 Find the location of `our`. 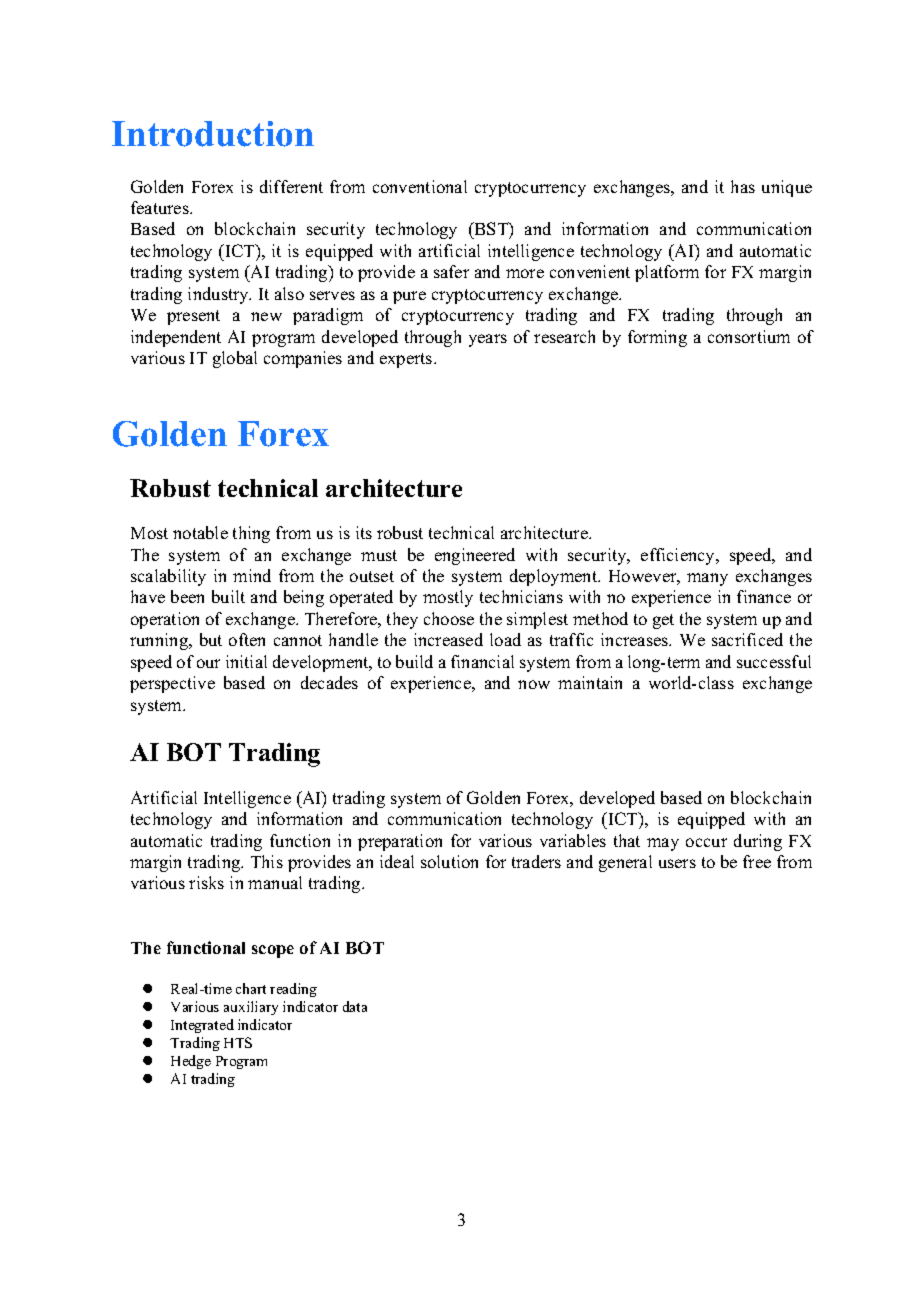

our is located at coordinates (208, 663).
